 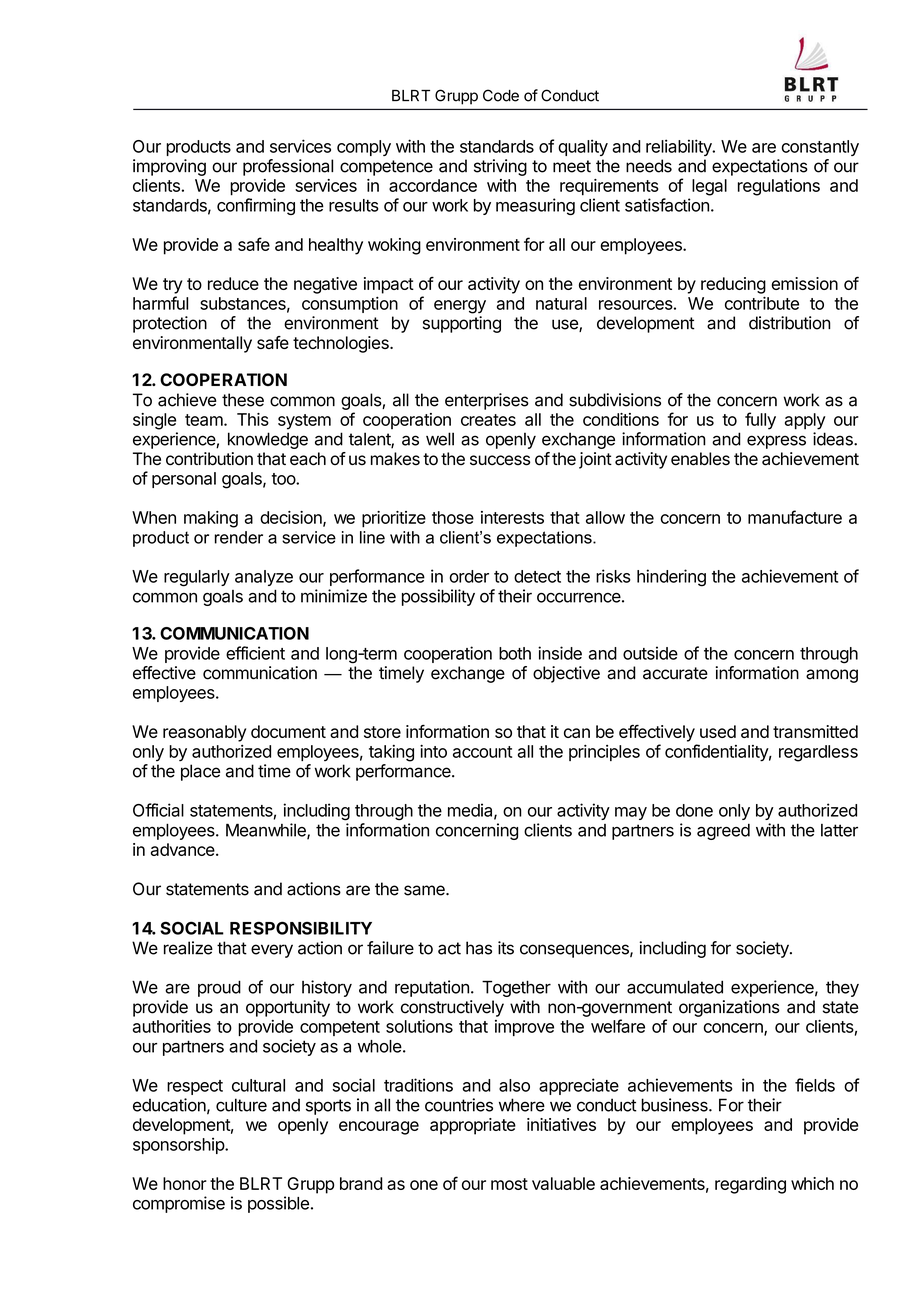 I want to click on Code, so click(x=501, y=95).
